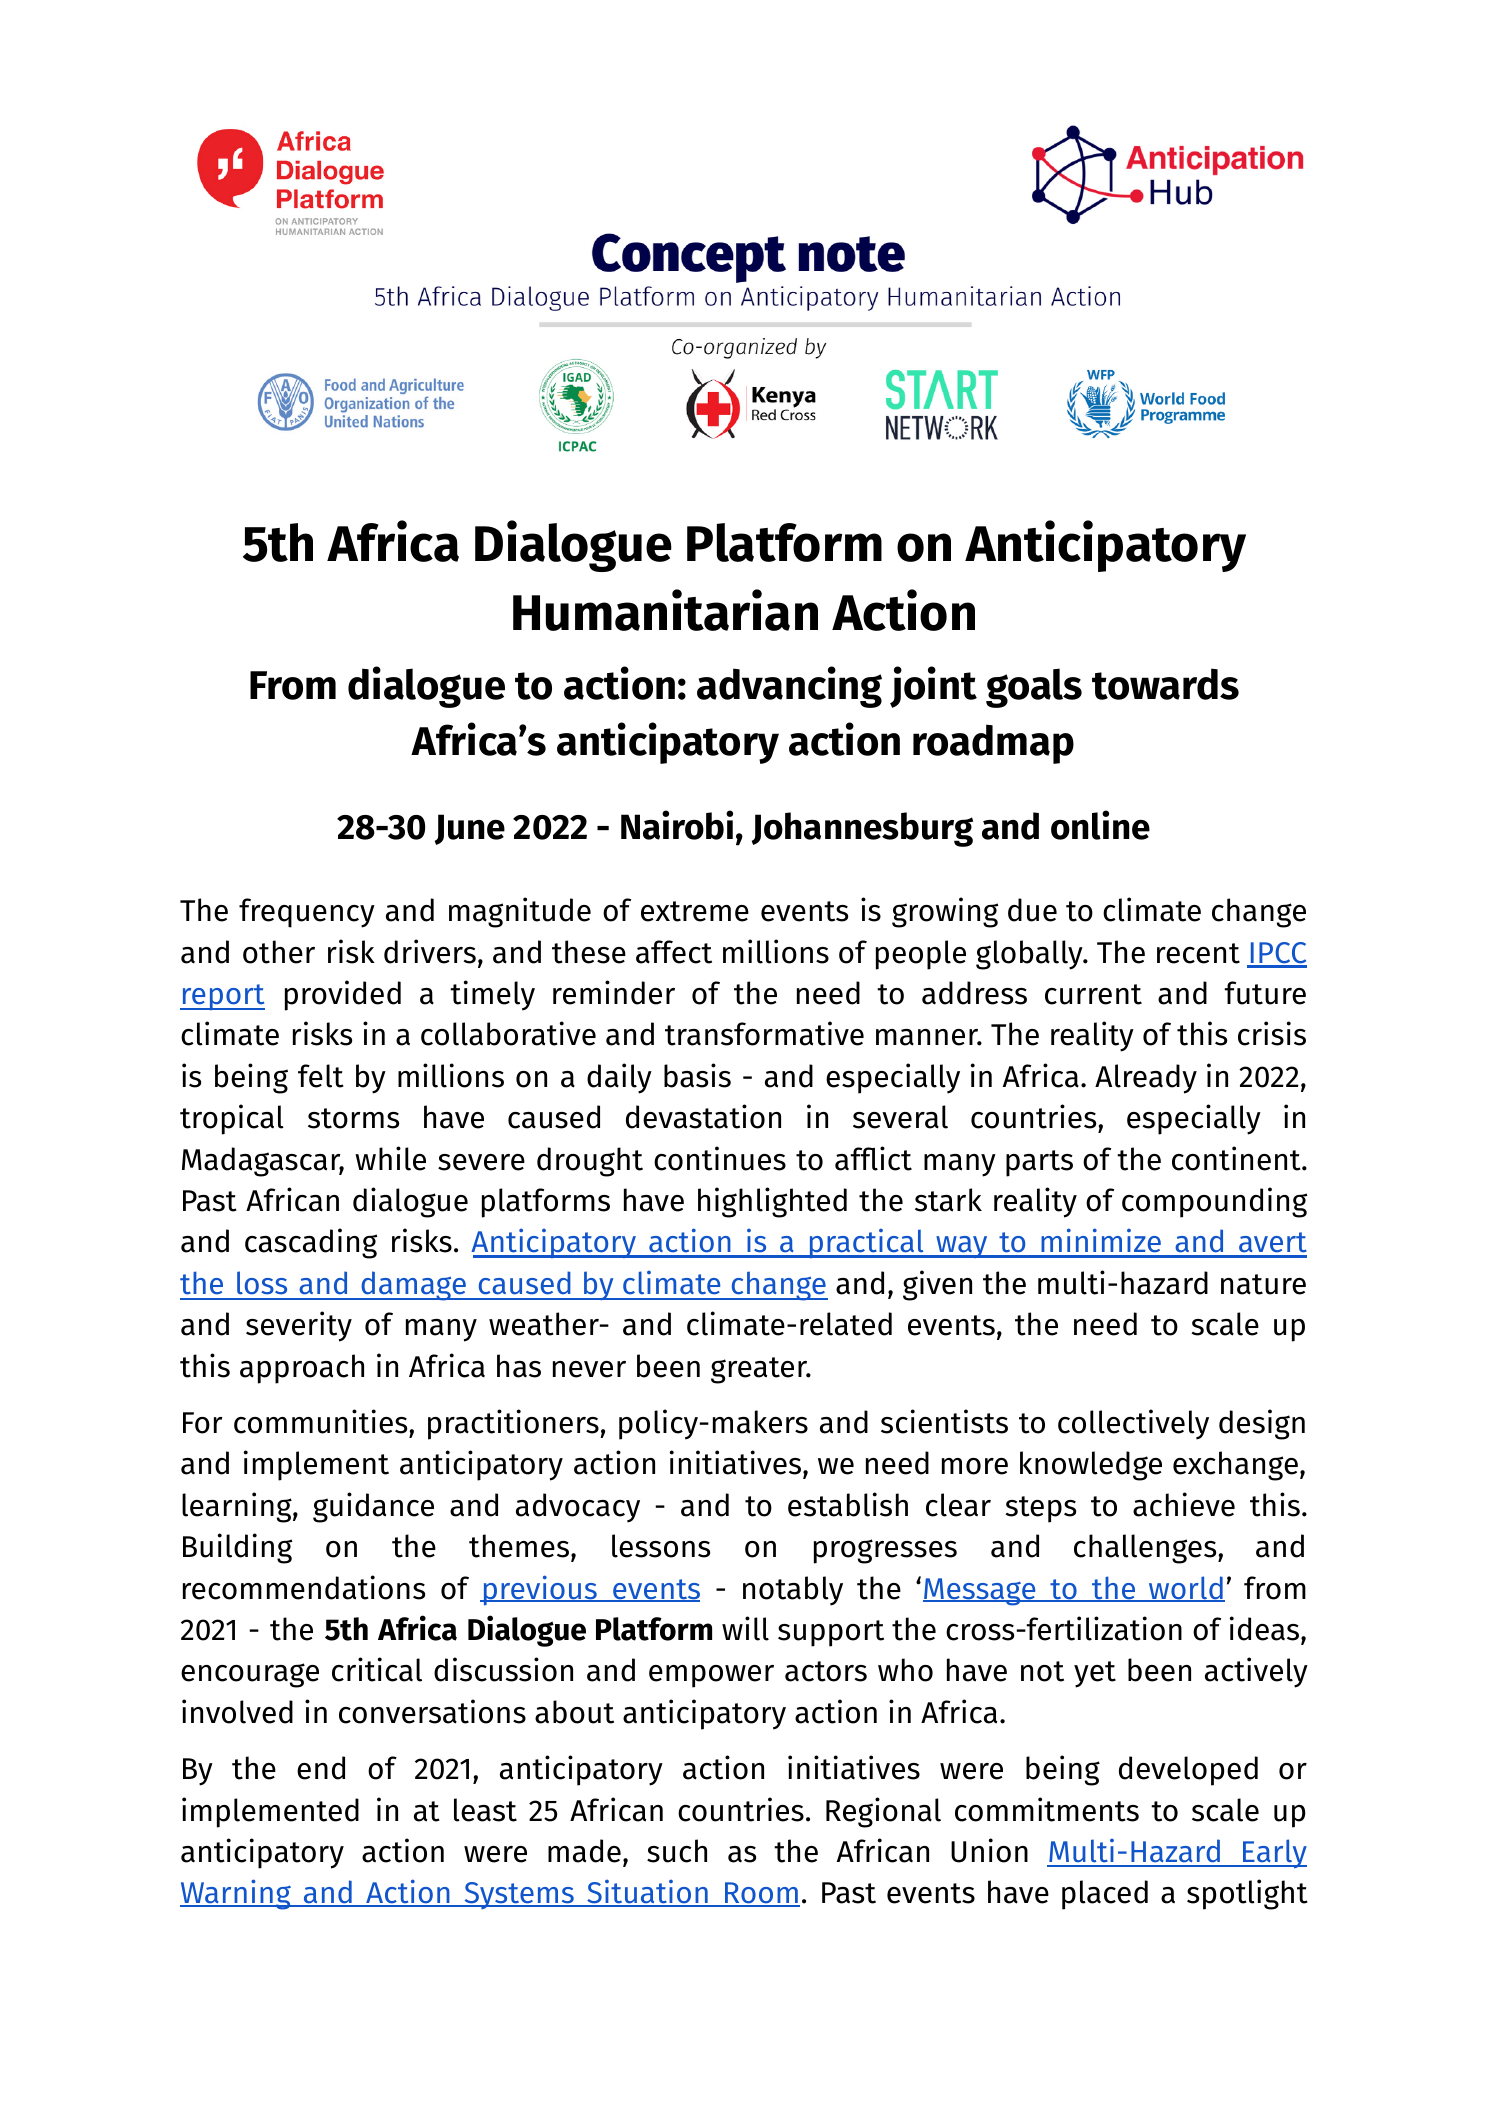 The height and width of the document is (2105, 1490). Describe the element at coordinates (1214, 1202) in the document. I see `compounding` at that location.
